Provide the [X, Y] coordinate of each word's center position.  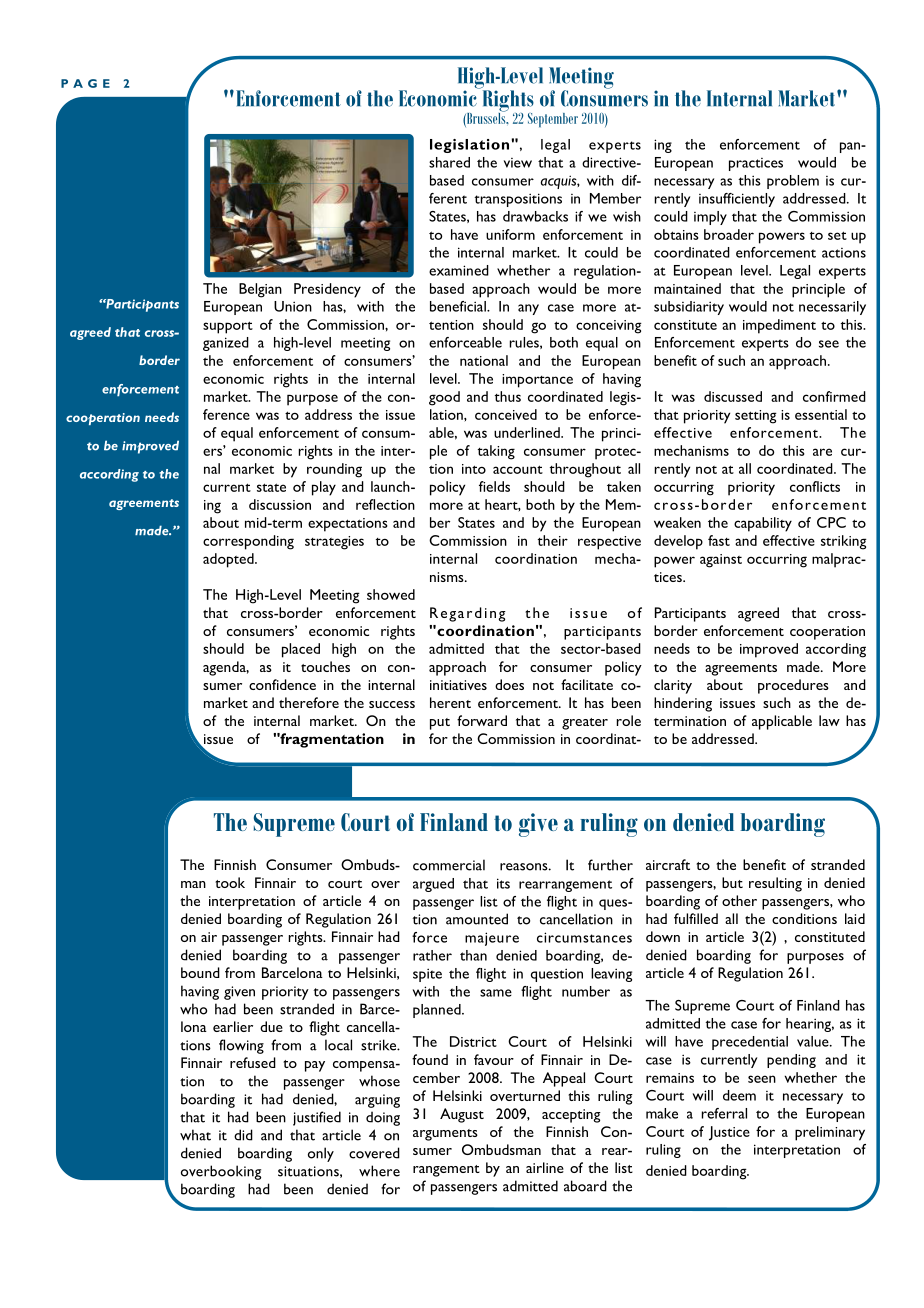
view [518, 163]
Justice [729, 1133]
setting [756, 417]
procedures [793, 686]
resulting [775, 884]
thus [508, 396]
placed [301, 650]
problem [793, 182]
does [509, 684]
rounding [334, 470]
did [243, 1135]
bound [200, 972]
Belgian [260, 290]
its [503, 883]
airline [545, 1167]
